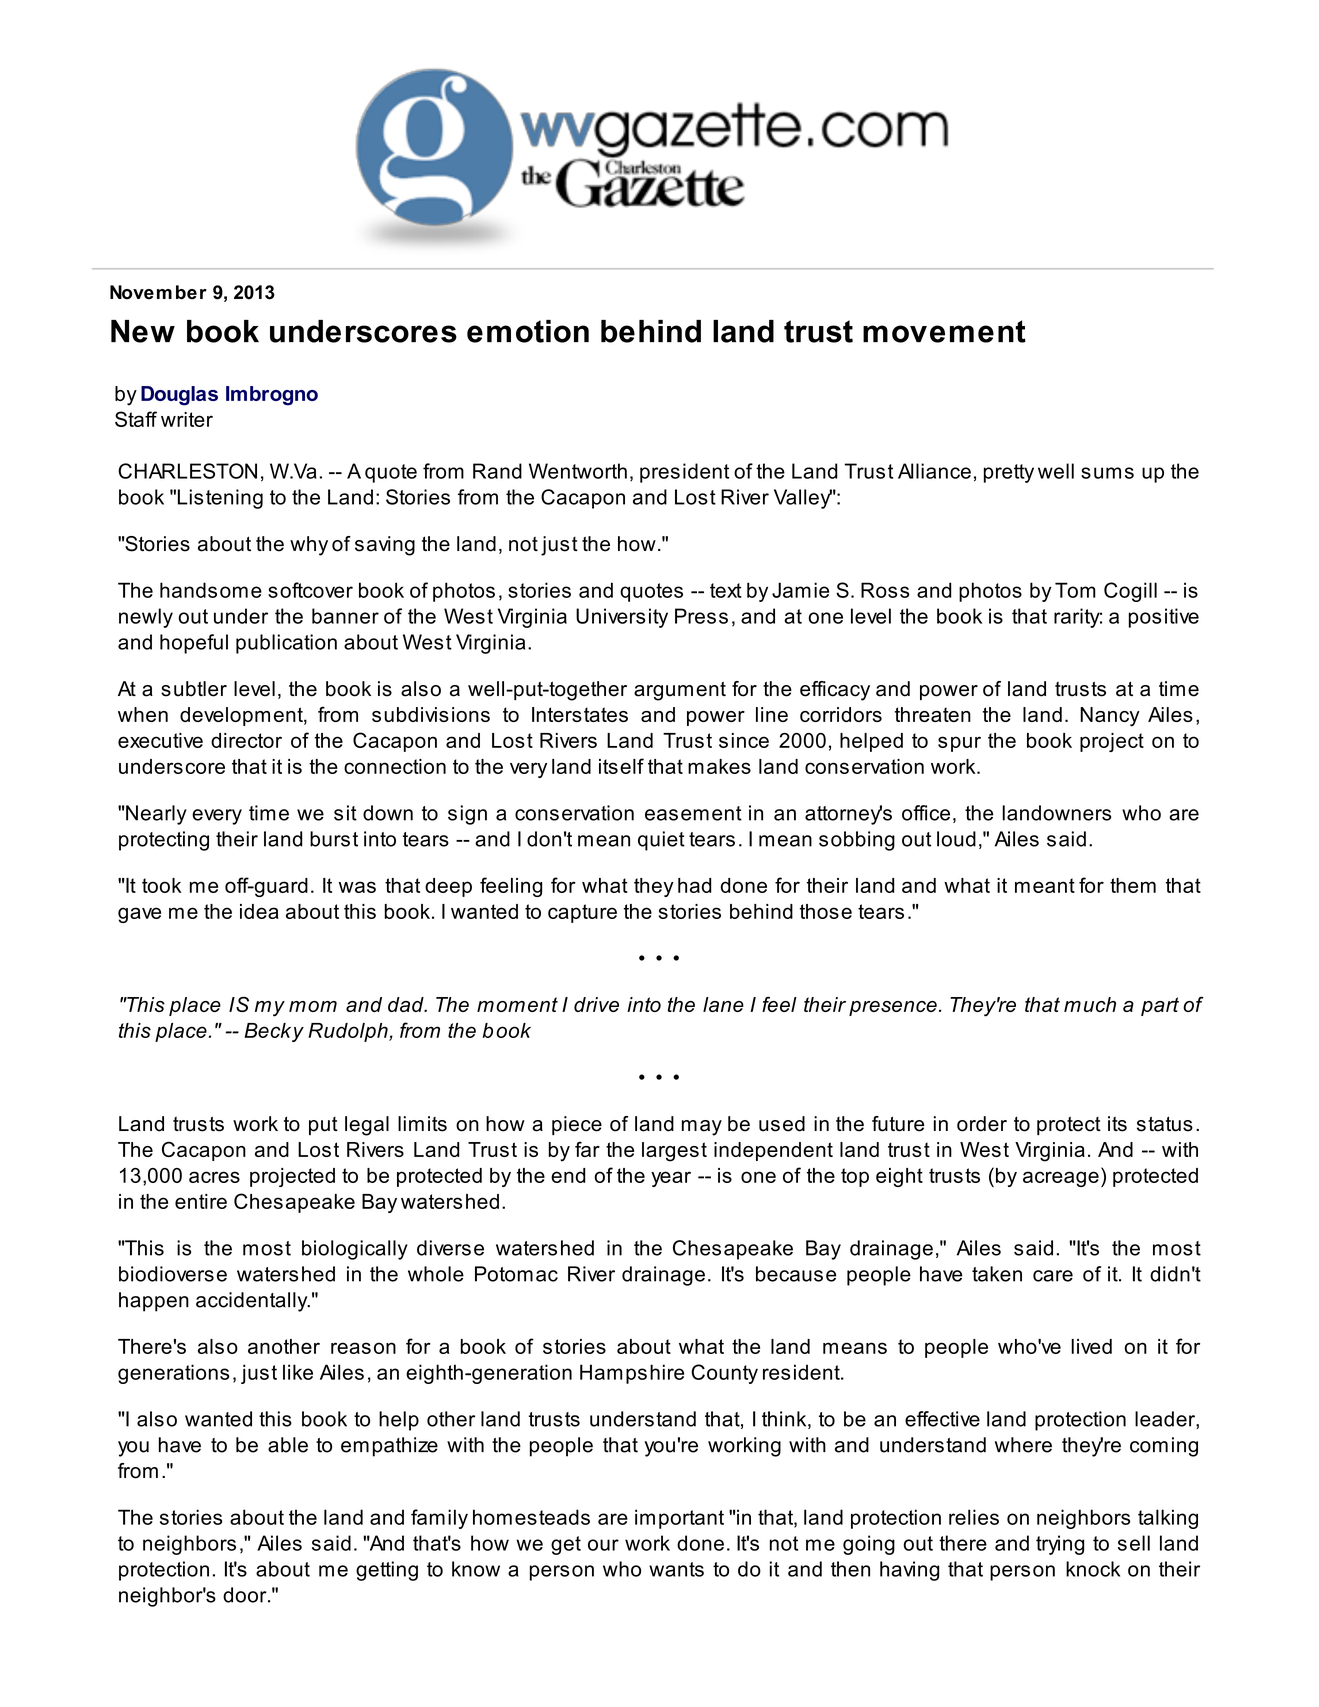 Image resolution: width=1319 pixels, height=1707 pixels. I want to click on idea, so click(259, 911).
